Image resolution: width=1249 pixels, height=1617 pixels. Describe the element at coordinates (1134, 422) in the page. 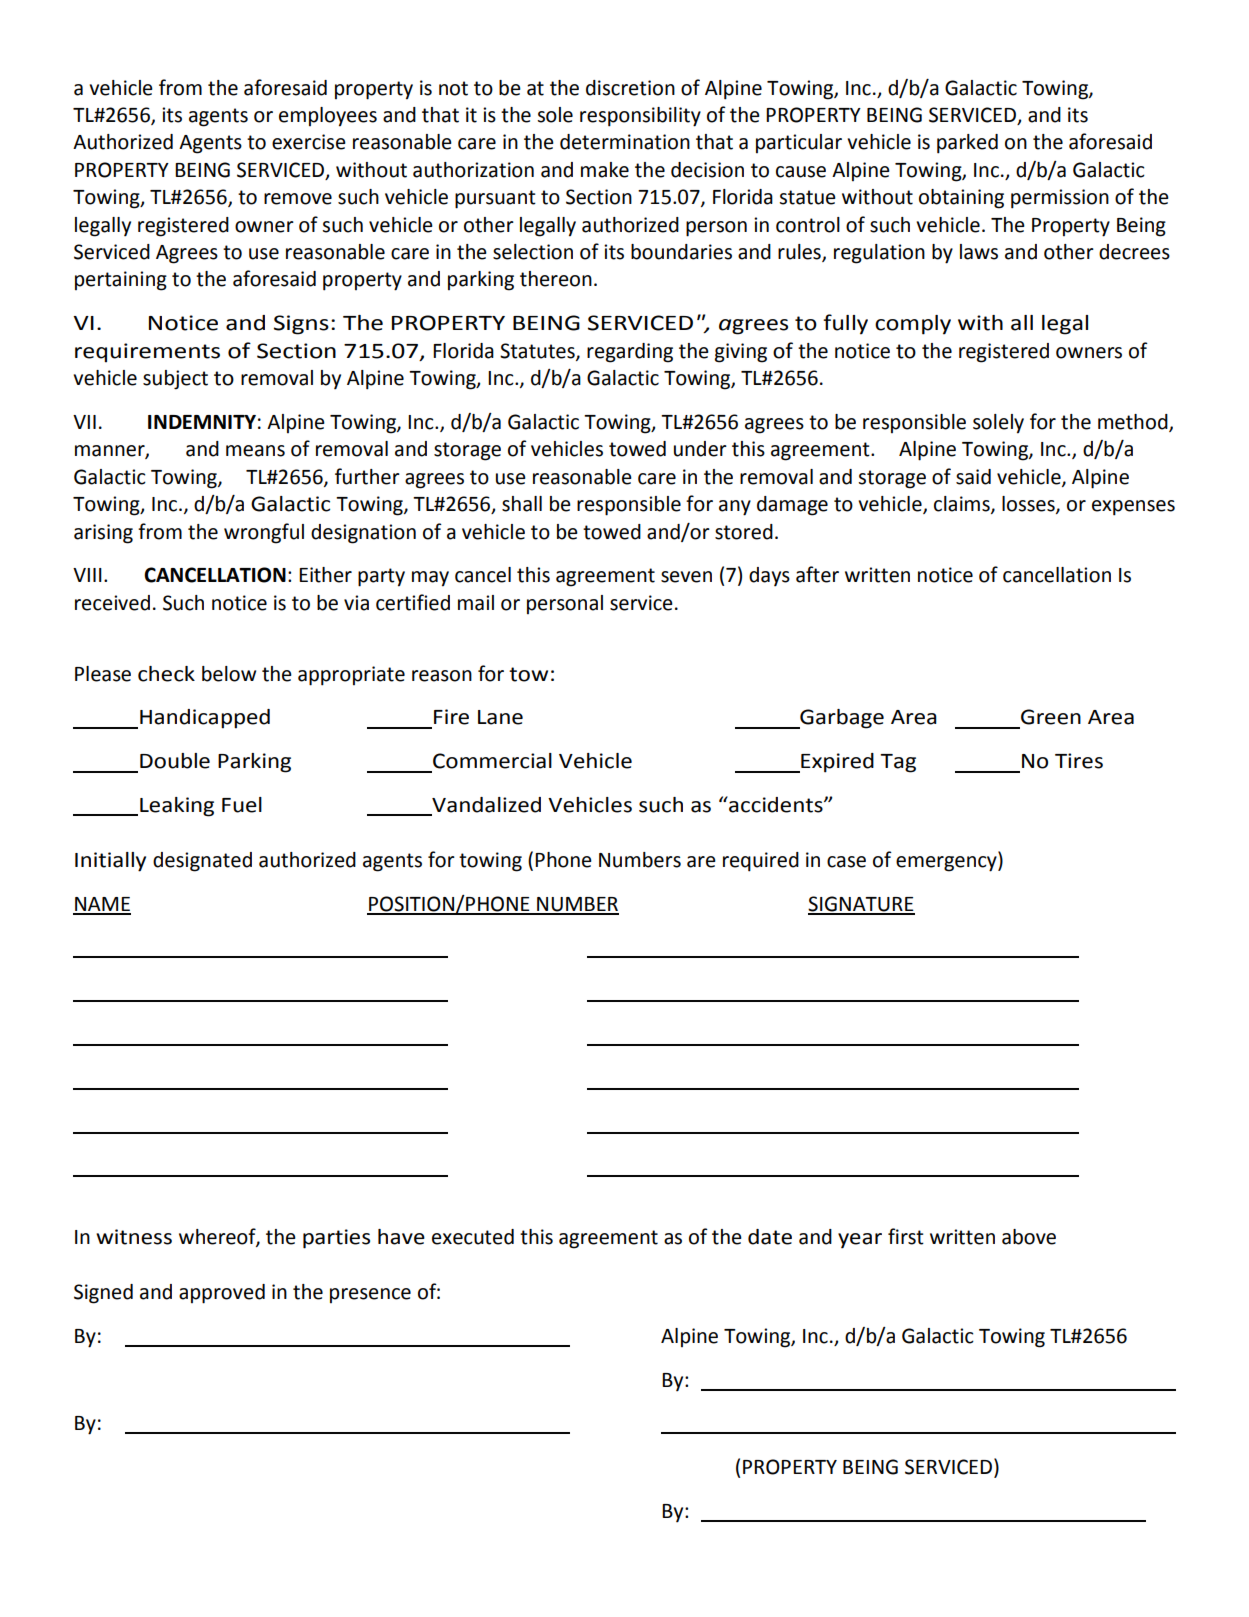

I see `method` at that location.
